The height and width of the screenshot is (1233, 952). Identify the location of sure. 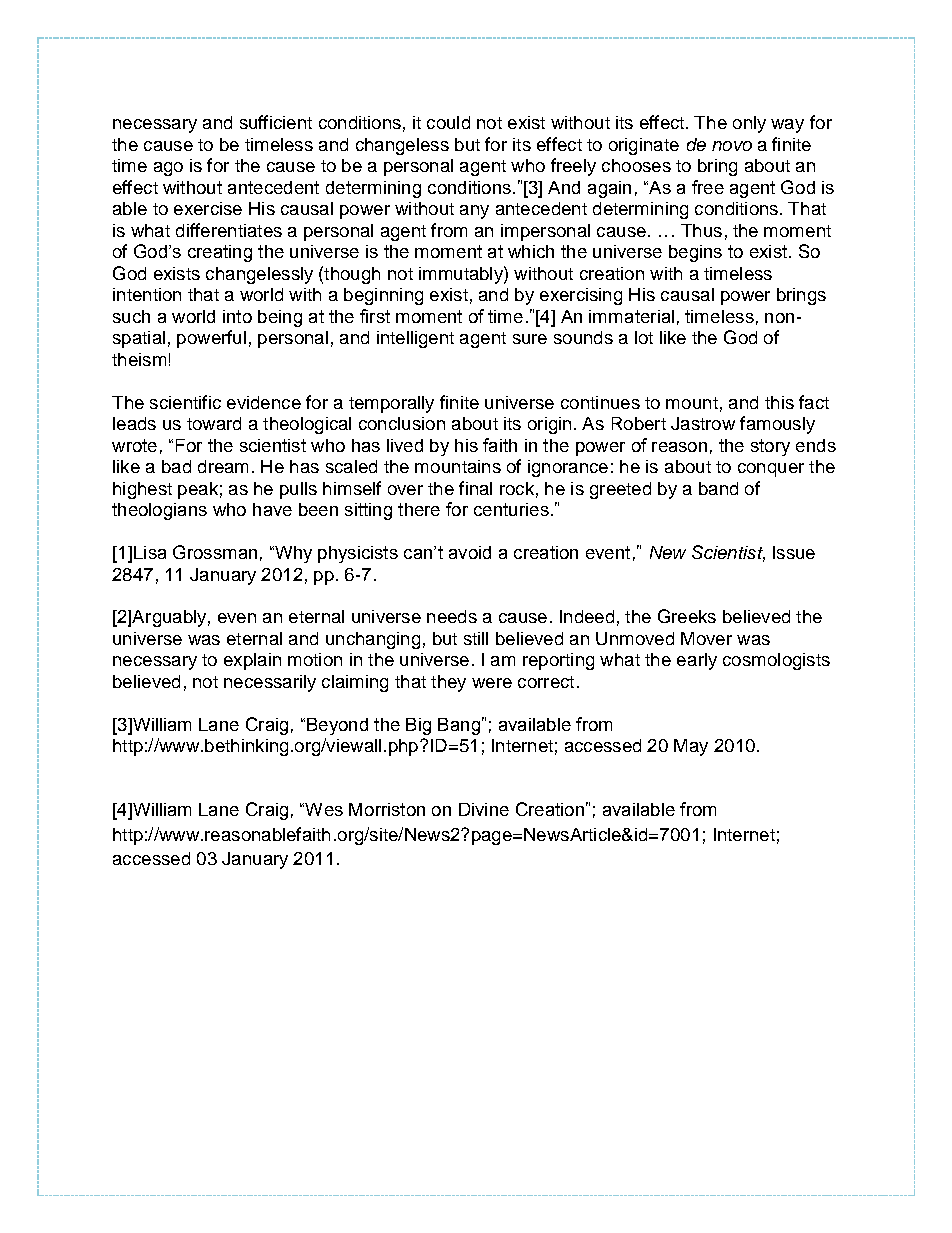
(530, 339).
